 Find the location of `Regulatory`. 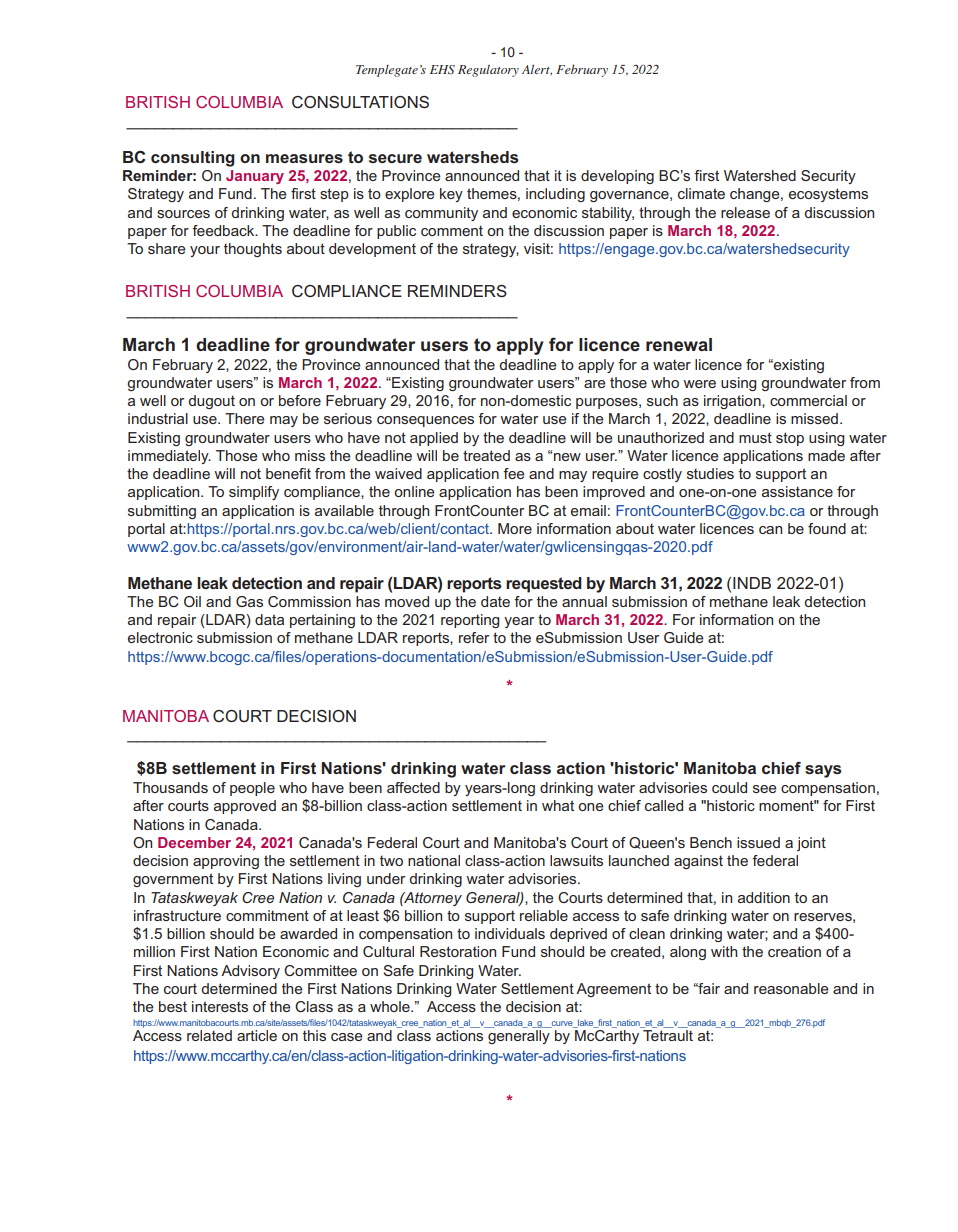

Regulatory is located at coordinates (488, 71).
